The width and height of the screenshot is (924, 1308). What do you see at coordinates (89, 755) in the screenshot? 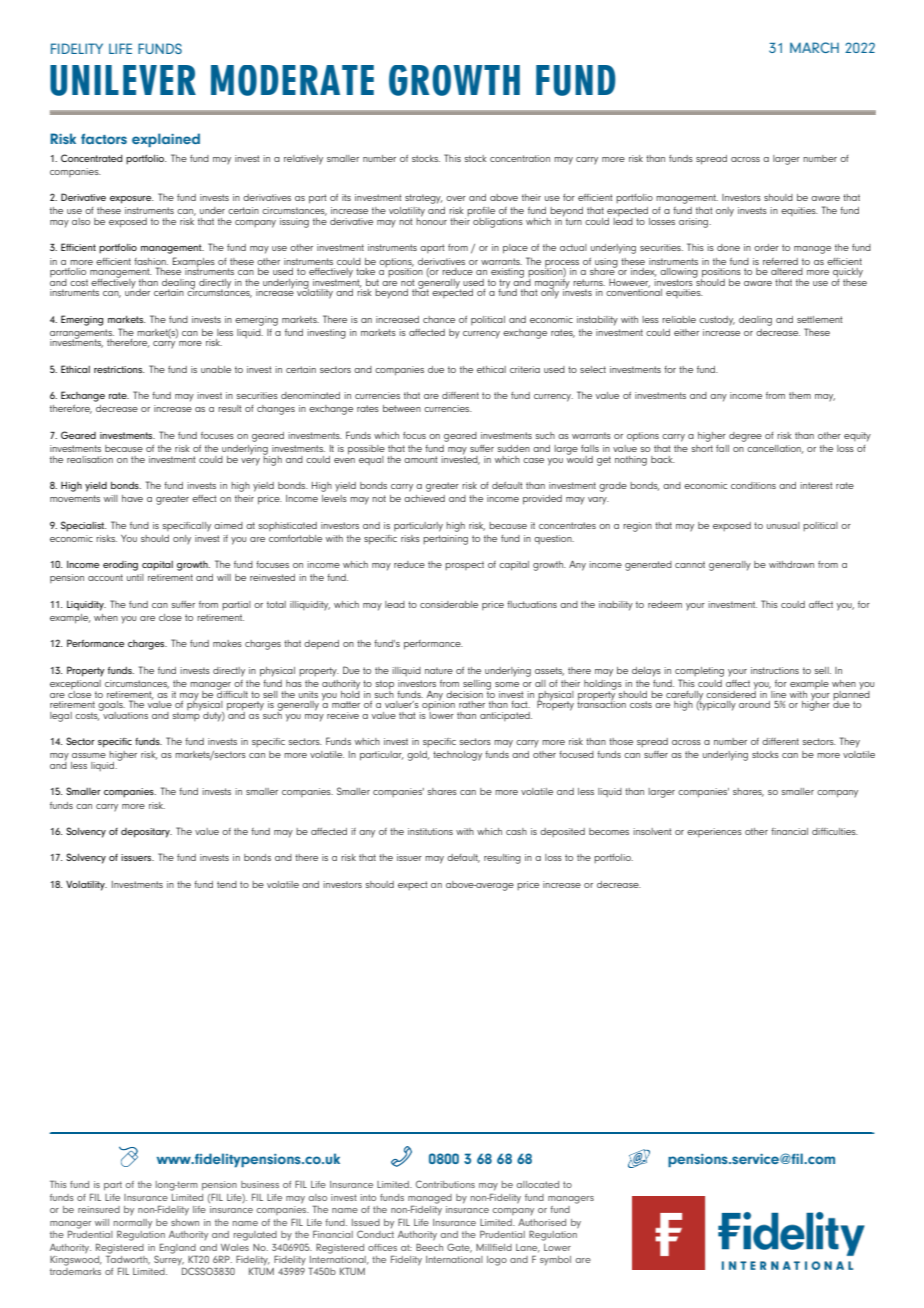
I see `assume` at bounding box center [89, 755].
